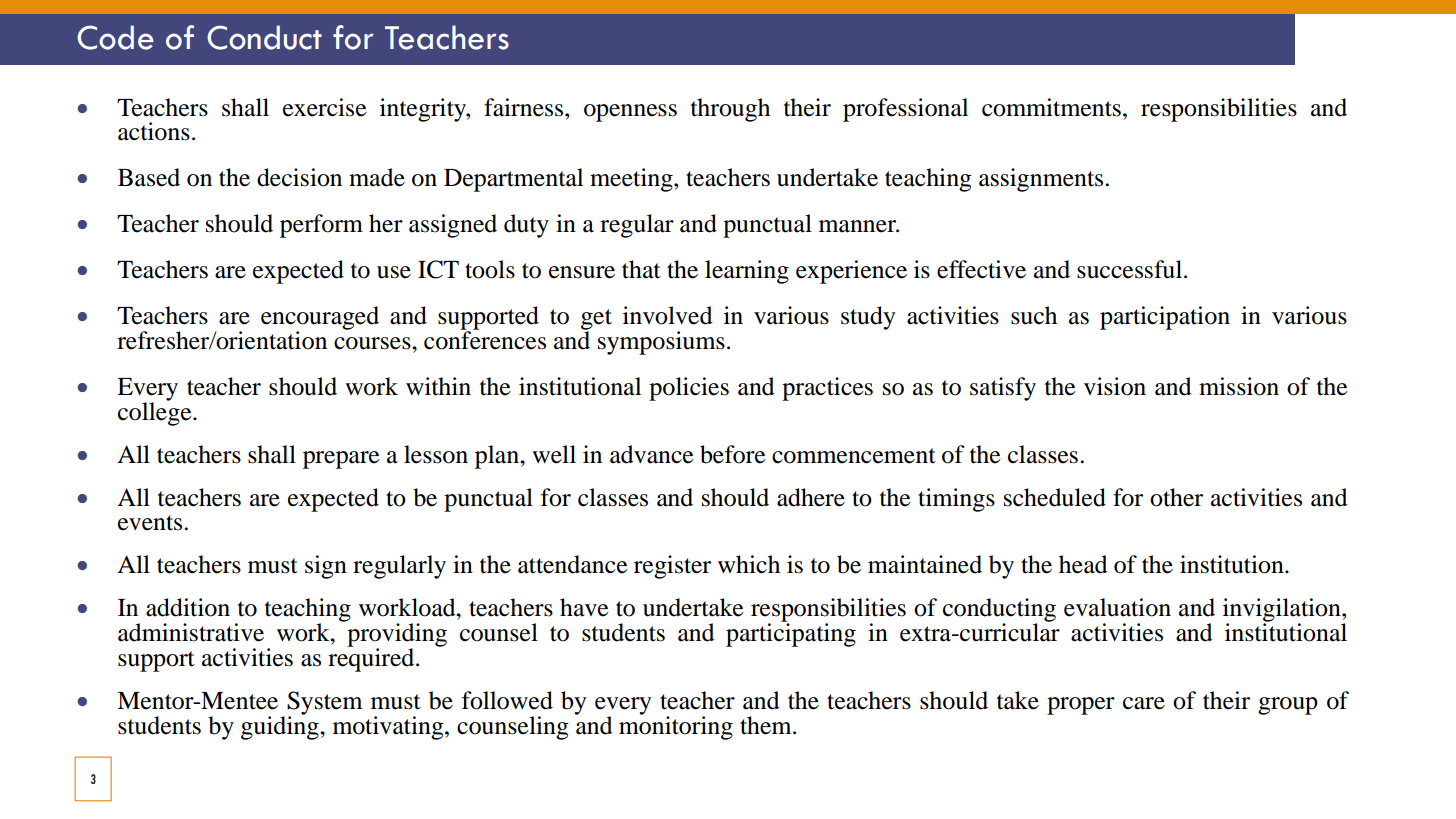  Describe the element at coordinates (321, 226) in the screenshot. I see `perform` at that location.
